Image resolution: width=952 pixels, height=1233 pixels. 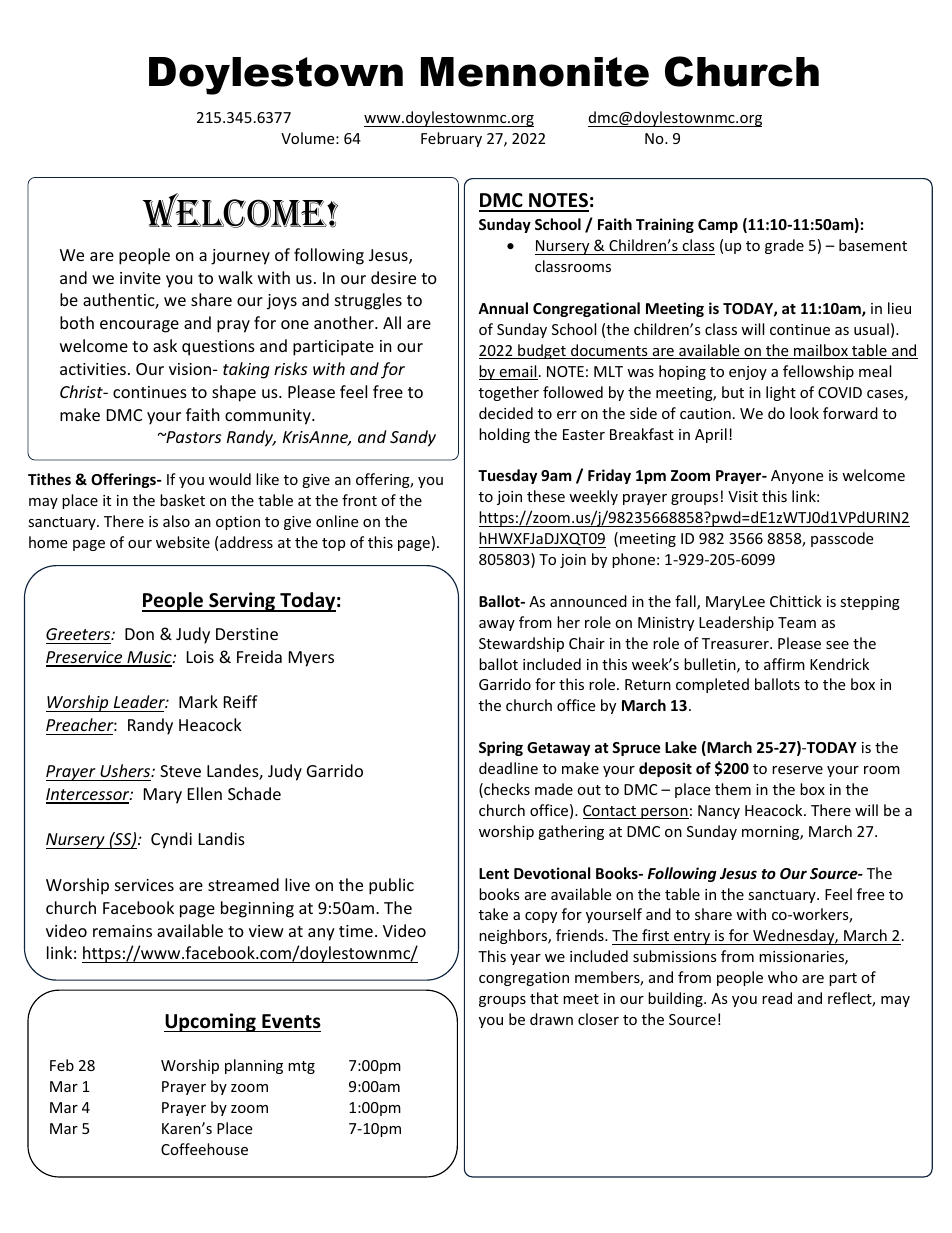 What do you see at coordinates (777, 998) in the image?
I see `read` at bounding box center [777, 998].
